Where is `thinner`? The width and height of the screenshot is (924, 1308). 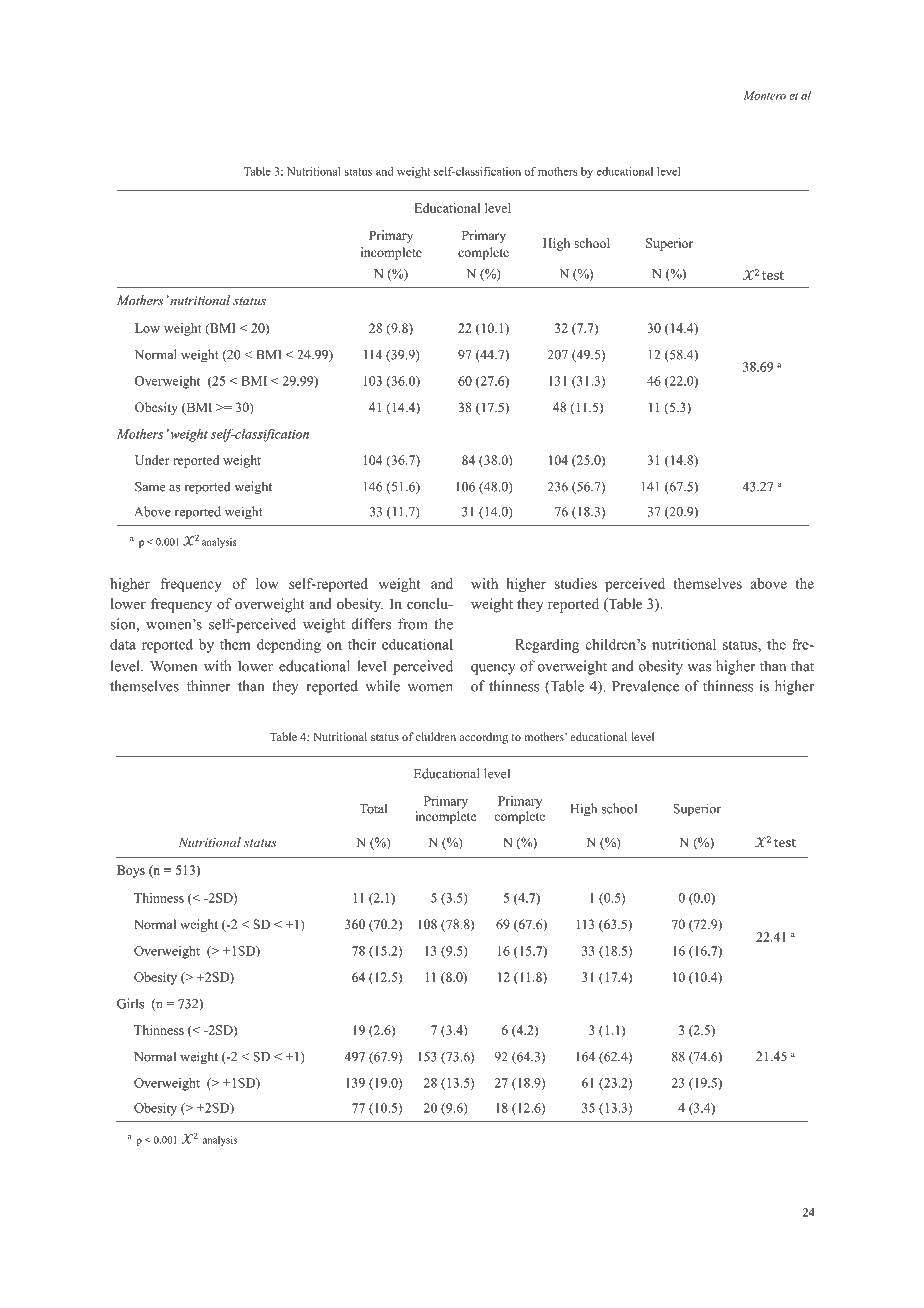 thinner is located at coordinates (209, 686).
